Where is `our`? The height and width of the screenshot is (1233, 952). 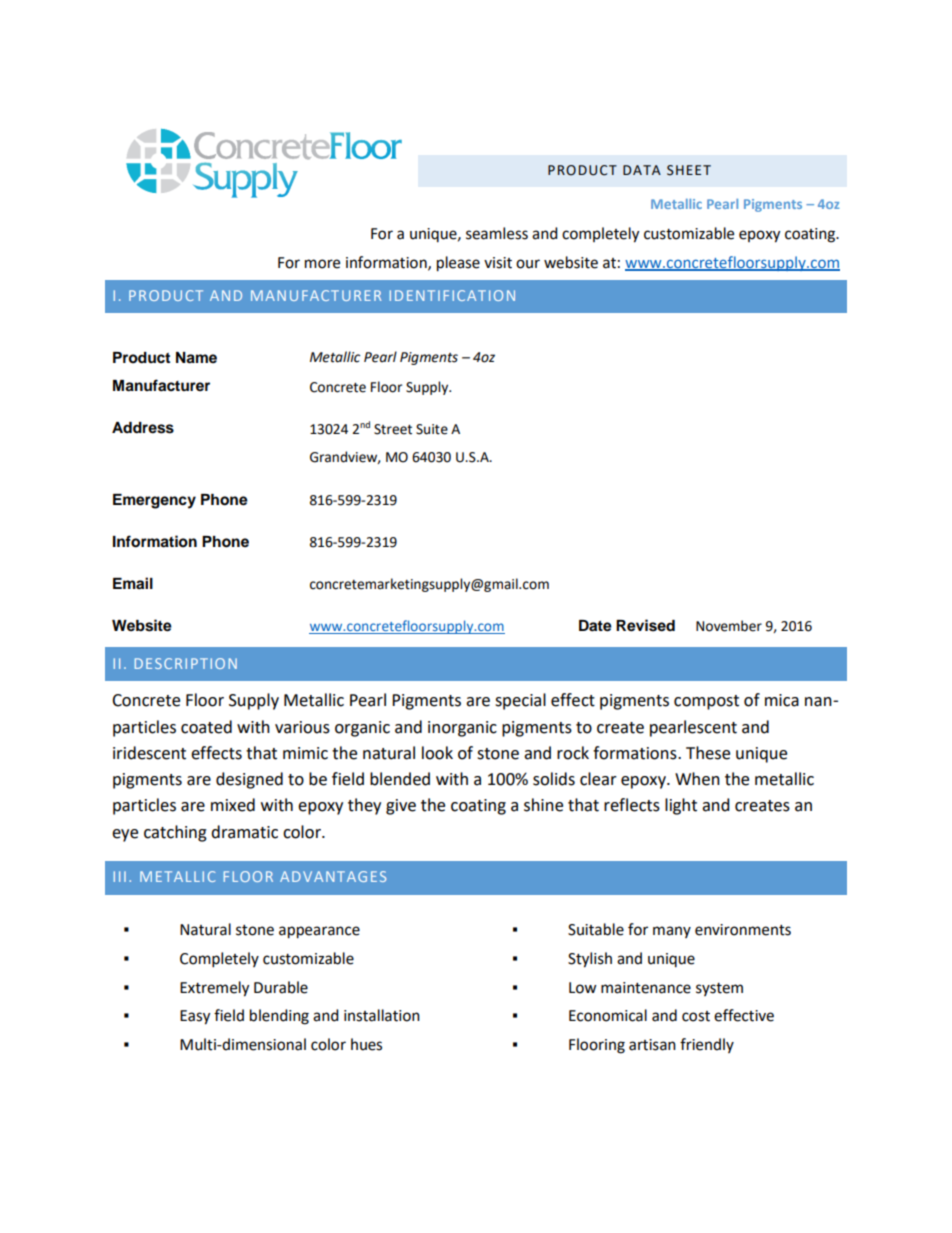 our is located at coordinates (528, 264).
